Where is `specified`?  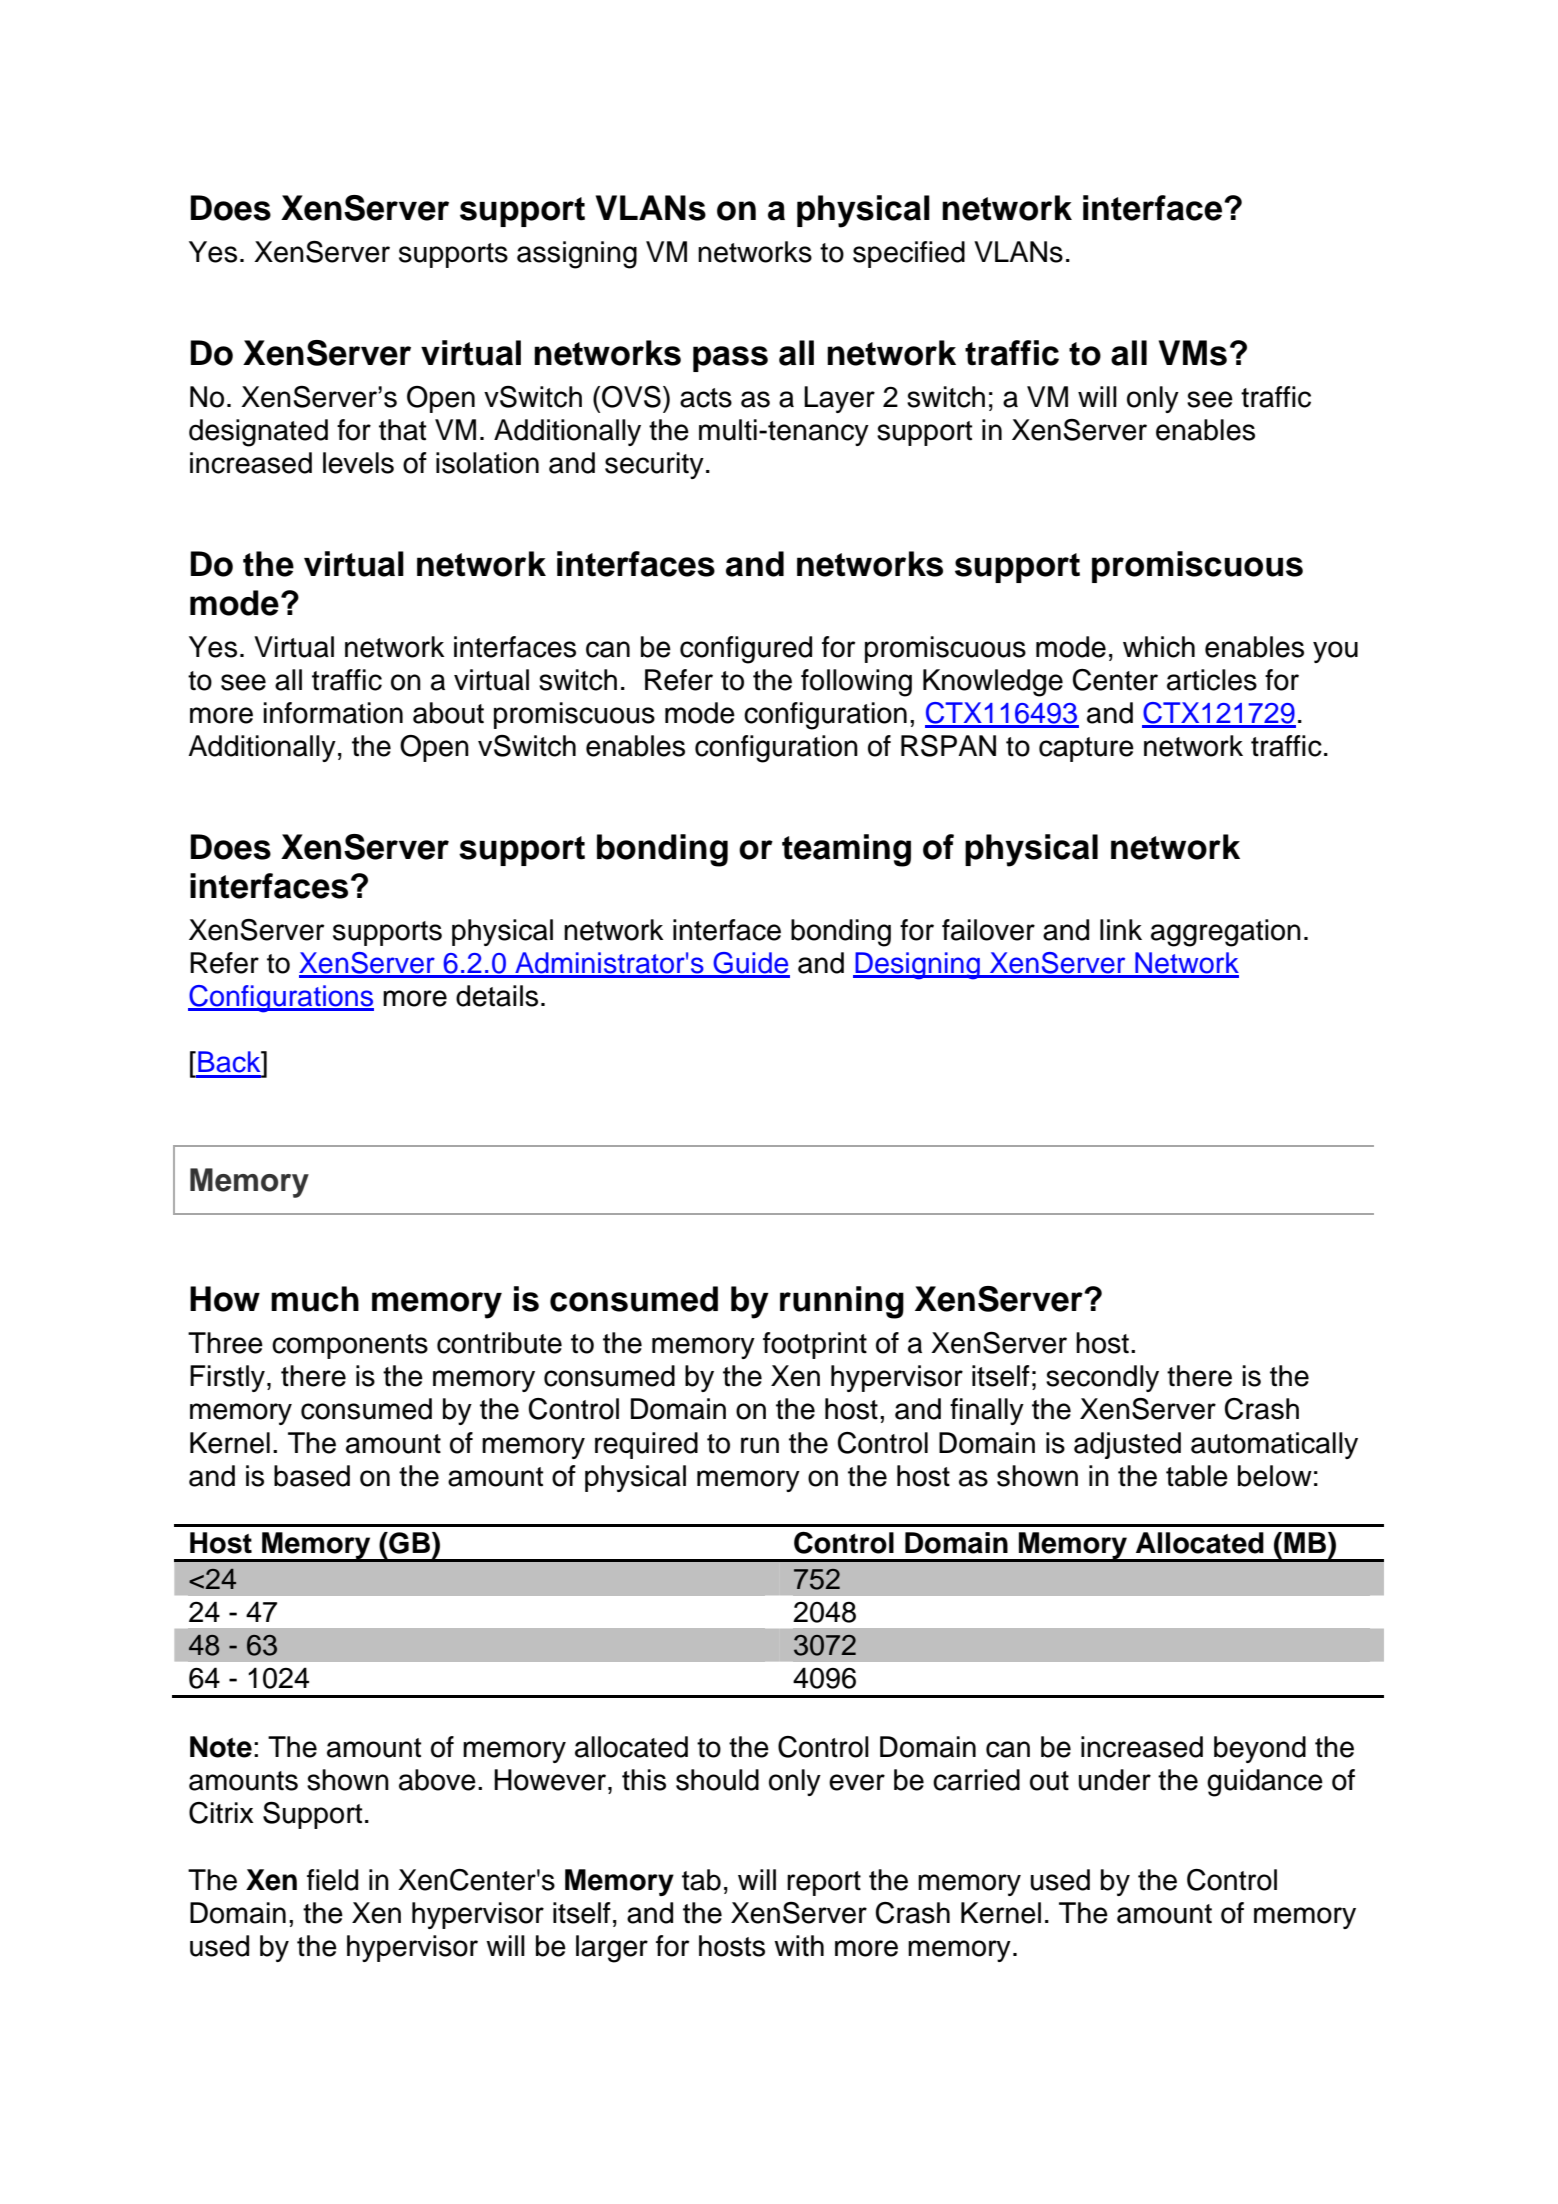 specified is located at coordinates (909, 254).
